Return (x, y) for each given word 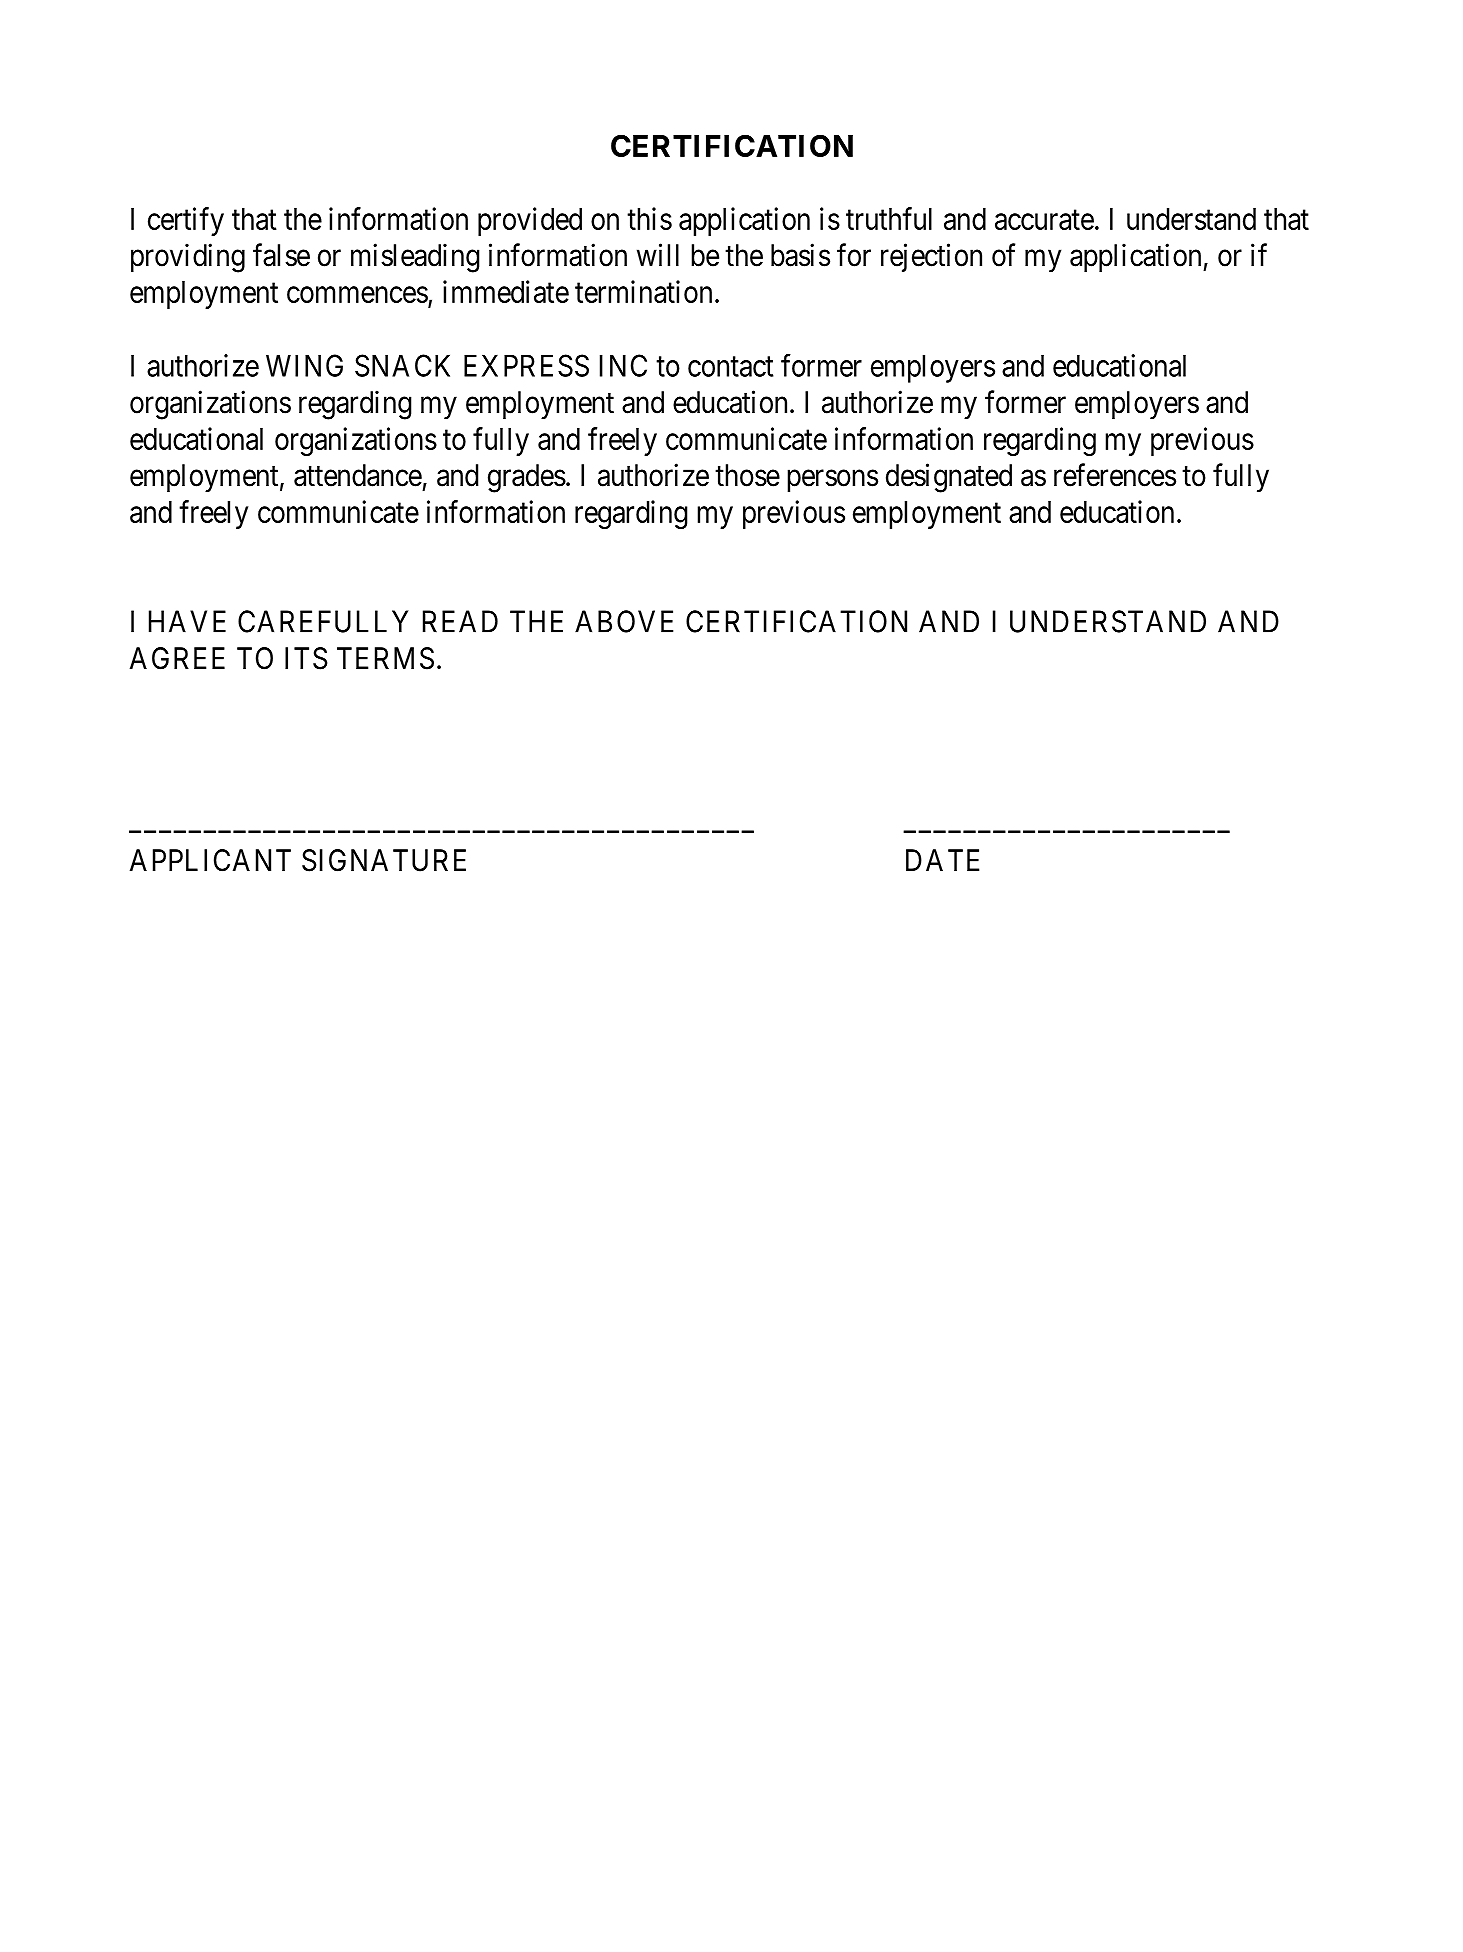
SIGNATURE (384, 860)
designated (949, 478)
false (281, 255)
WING (304, 365)
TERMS (385, 658)
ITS (306, 658)
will (658, 254)
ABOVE (624, 621)
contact (730, 367)
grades (527, 478)
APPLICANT (210, 860)
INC (623, 365)
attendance (358, 475)
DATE (942, 860)
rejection (931, 257)
